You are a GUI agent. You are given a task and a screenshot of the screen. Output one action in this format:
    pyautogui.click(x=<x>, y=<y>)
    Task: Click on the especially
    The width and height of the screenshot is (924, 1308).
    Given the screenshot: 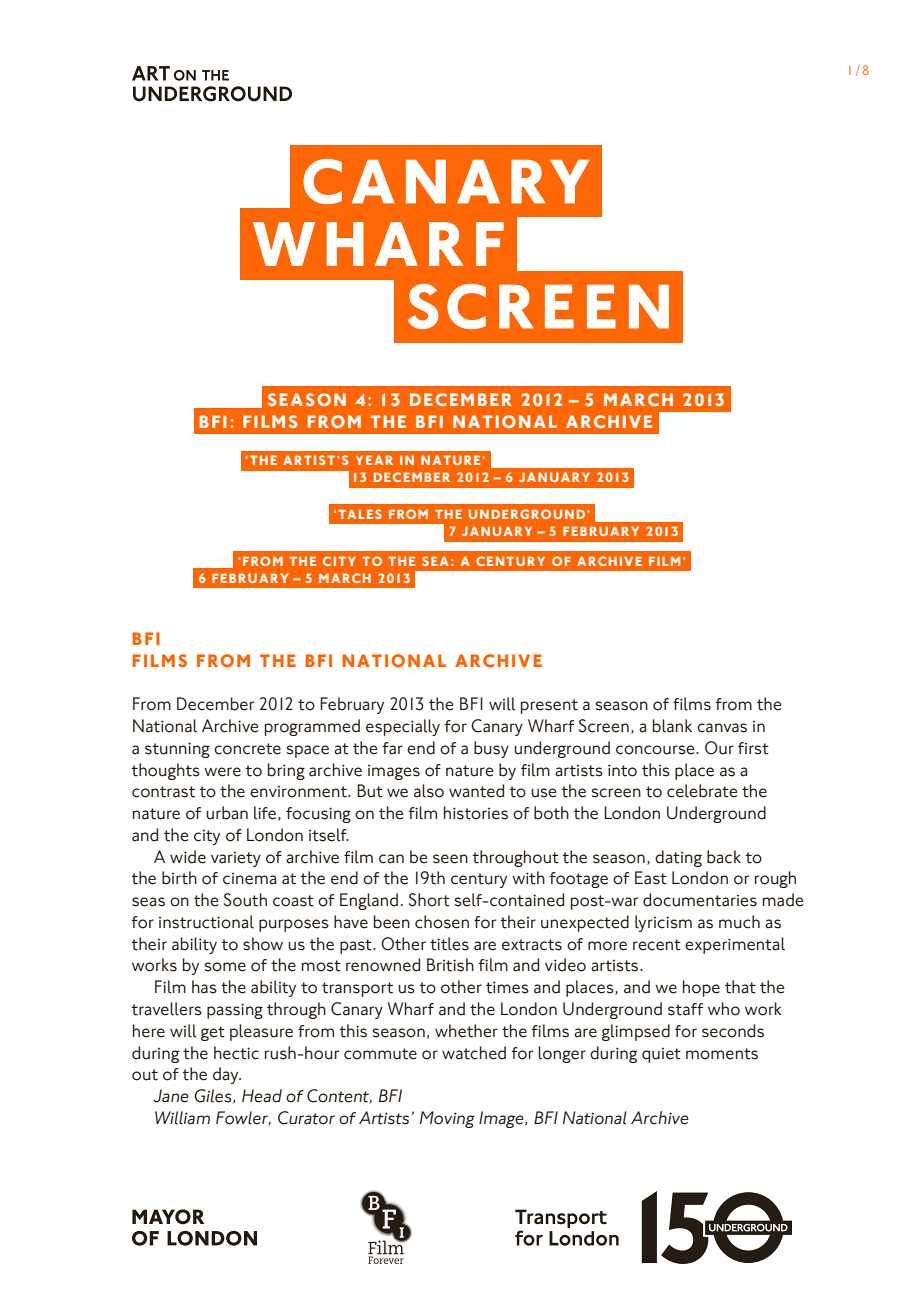 What is the action you would take?
    pyautogui.click(x=403, y=727)
